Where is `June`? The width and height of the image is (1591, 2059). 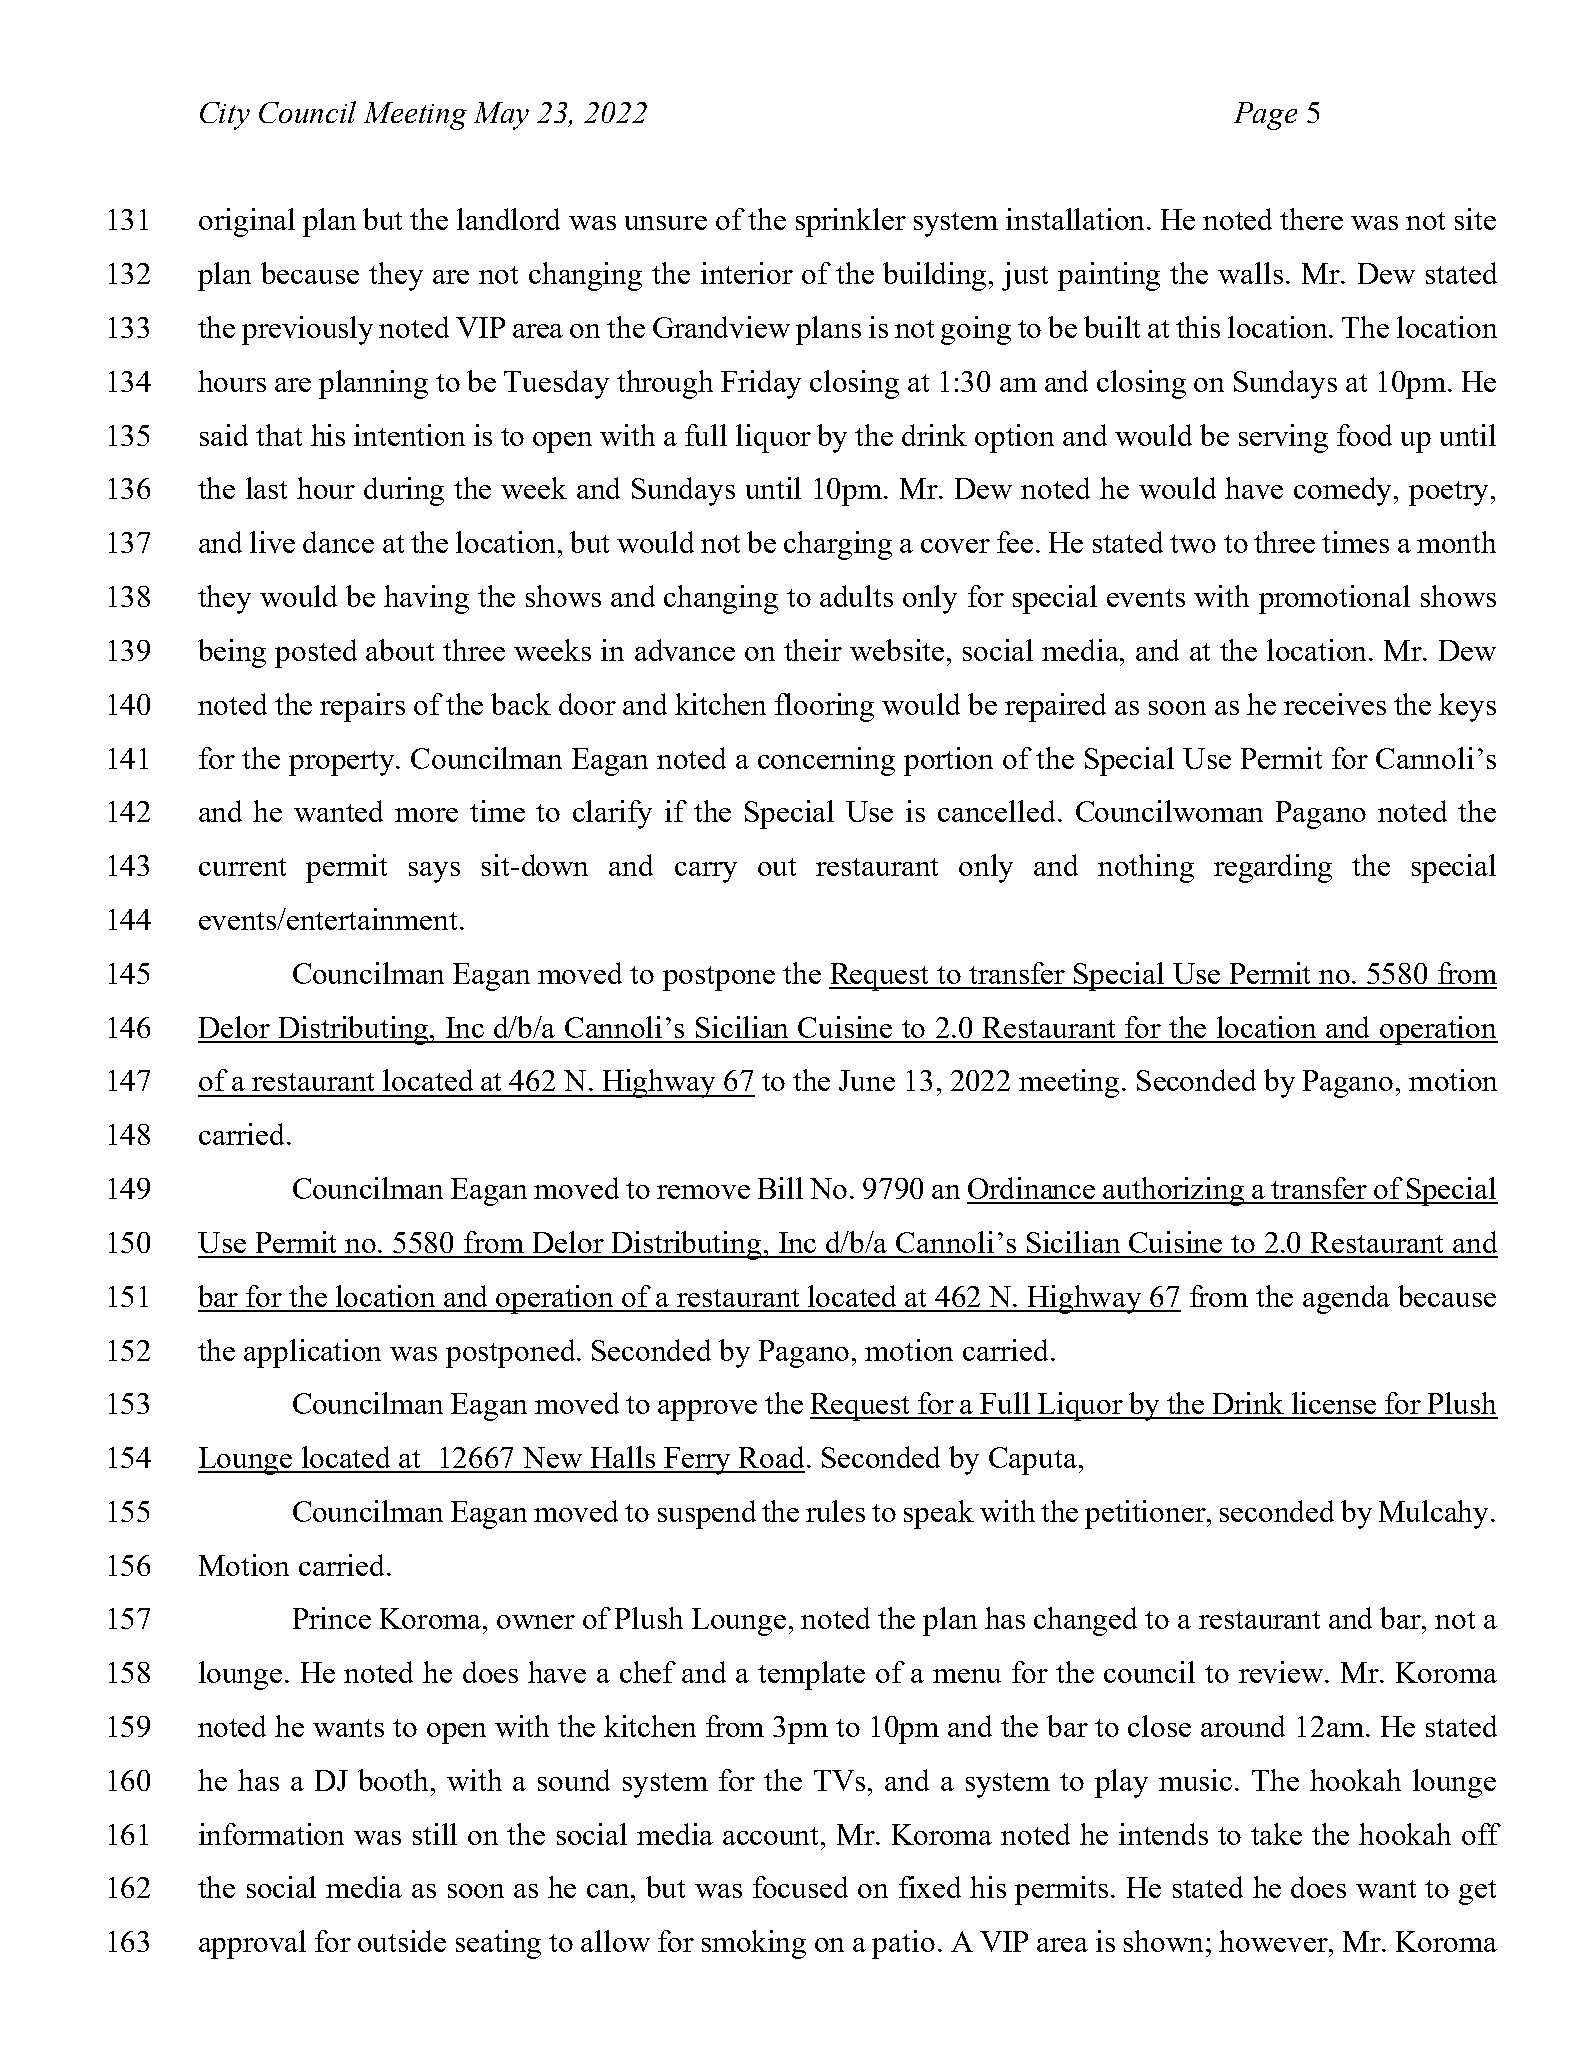 June is located at coordinates (867, 1080).
